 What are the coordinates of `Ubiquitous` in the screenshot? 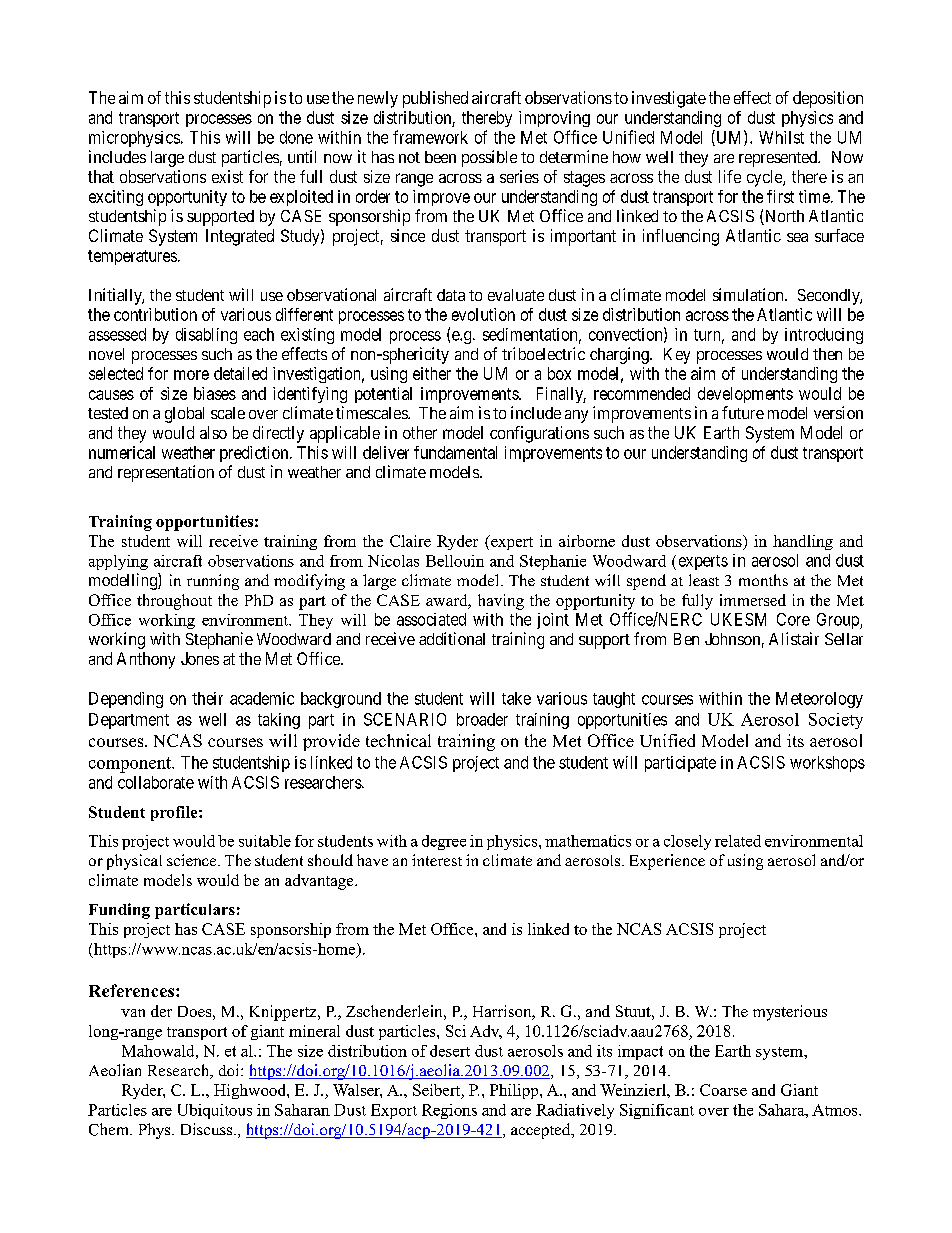 It's located at (215, 1111).
